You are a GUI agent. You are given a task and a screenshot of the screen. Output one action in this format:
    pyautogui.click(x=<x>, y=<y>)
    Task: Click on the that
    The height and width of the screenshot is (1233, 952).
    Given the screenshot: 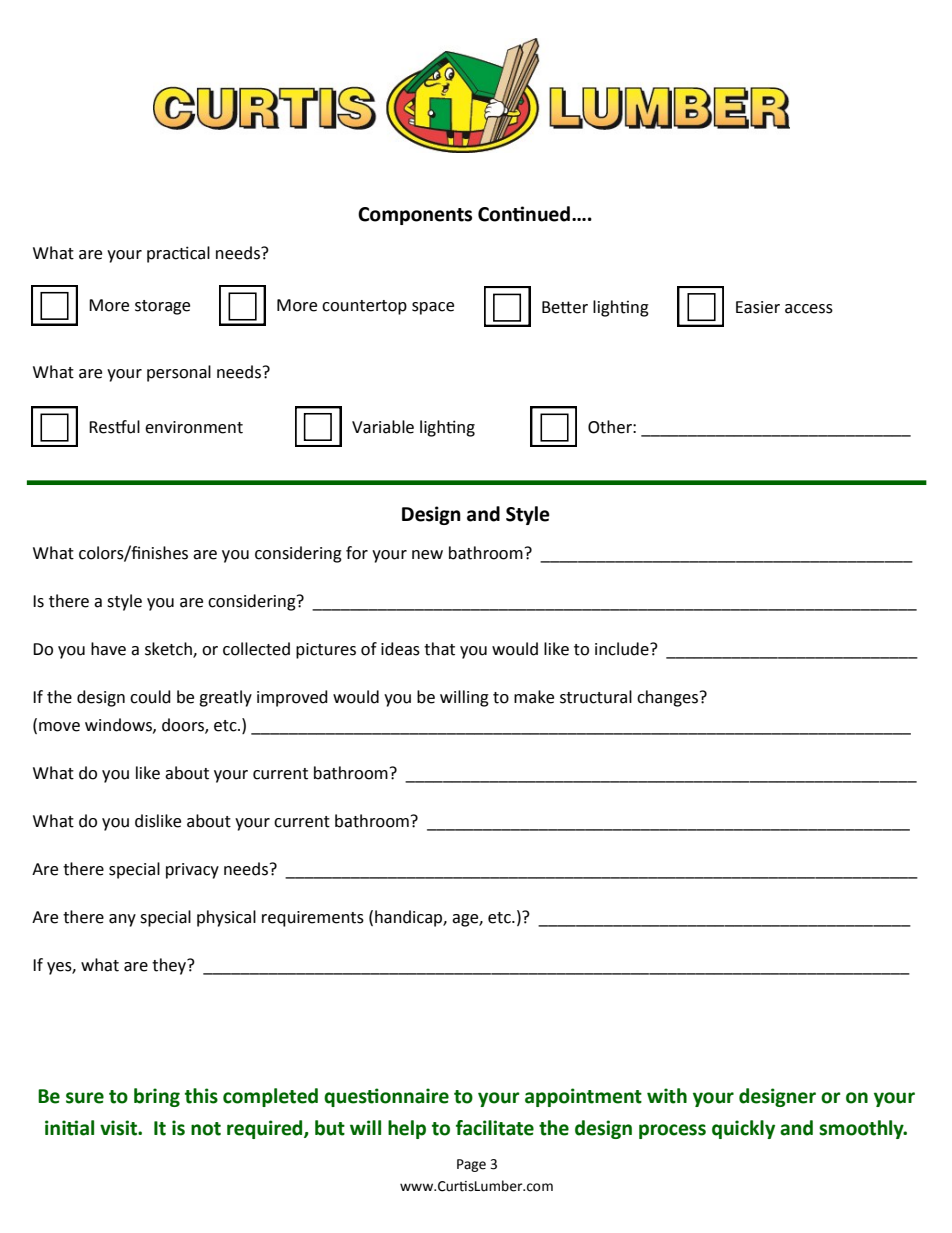 What is the action you would take?
    pyautogui.click(x=439, y=649)
